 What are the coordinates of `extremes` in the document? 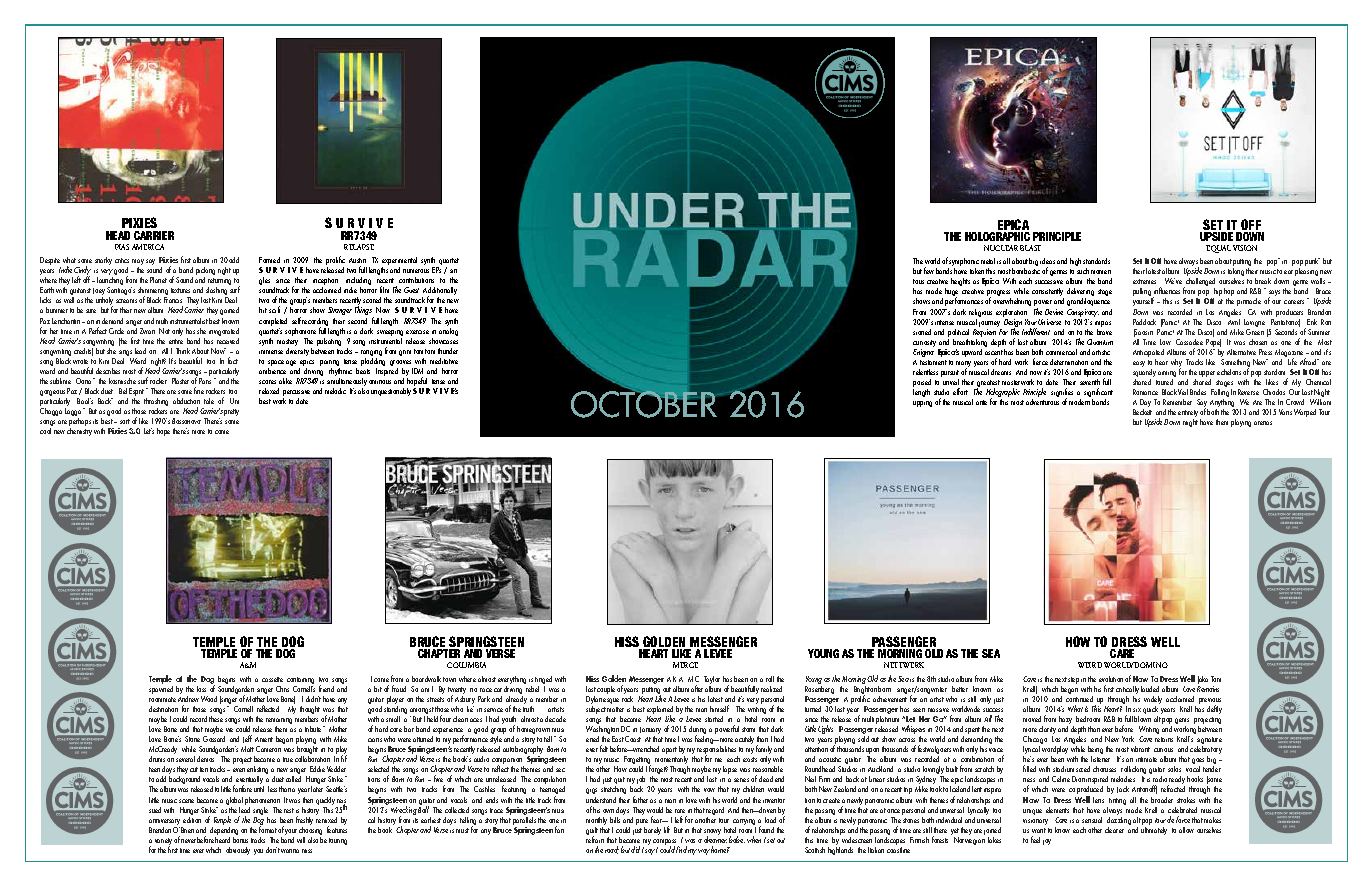 It's located at (1144, 281).
